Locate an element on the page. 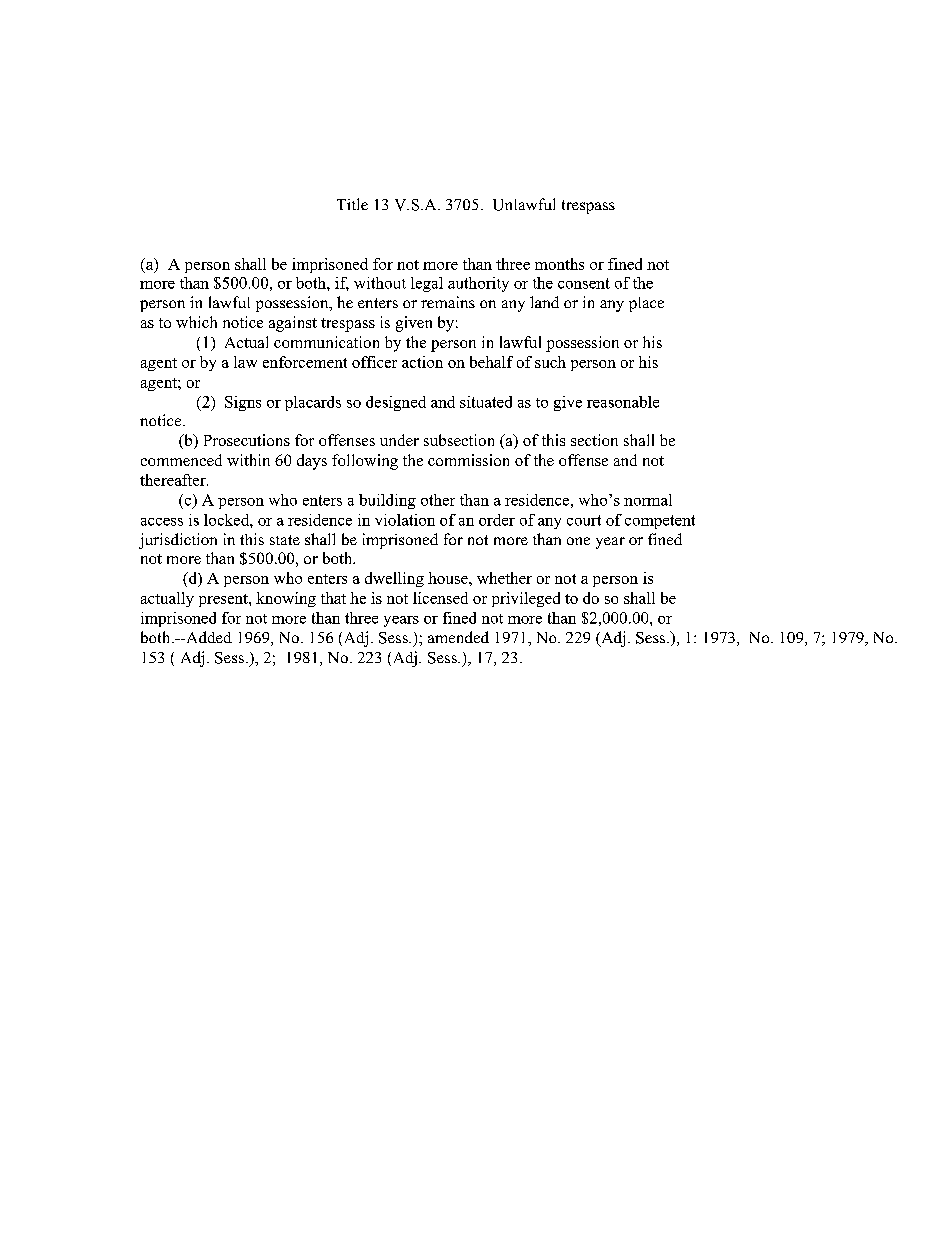  designed is located at coordinates (396, 403).
